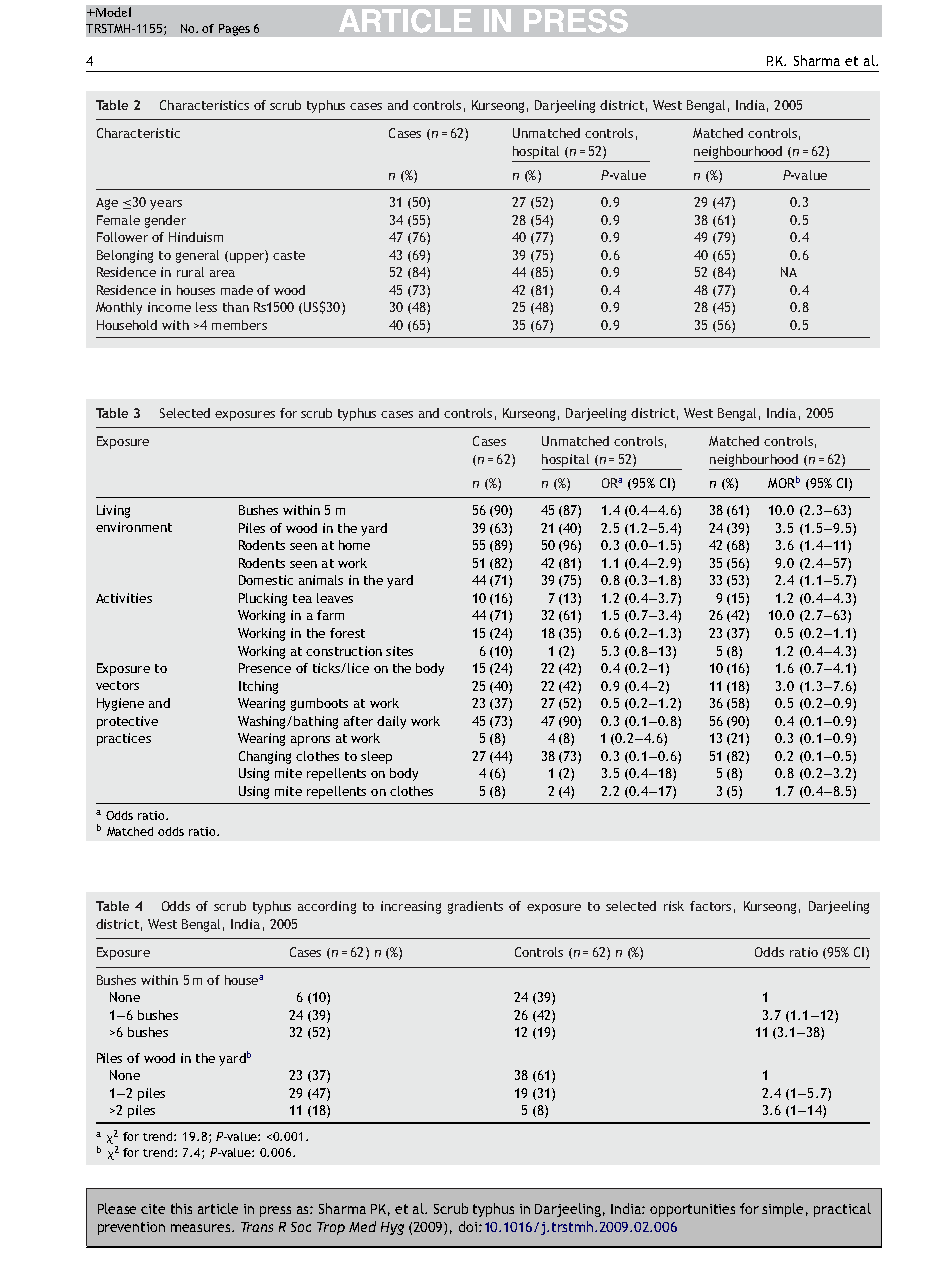  What do you see at coordinates (237, 290) in the screenshot?
I see `made` at bounding box center [237, 290].
